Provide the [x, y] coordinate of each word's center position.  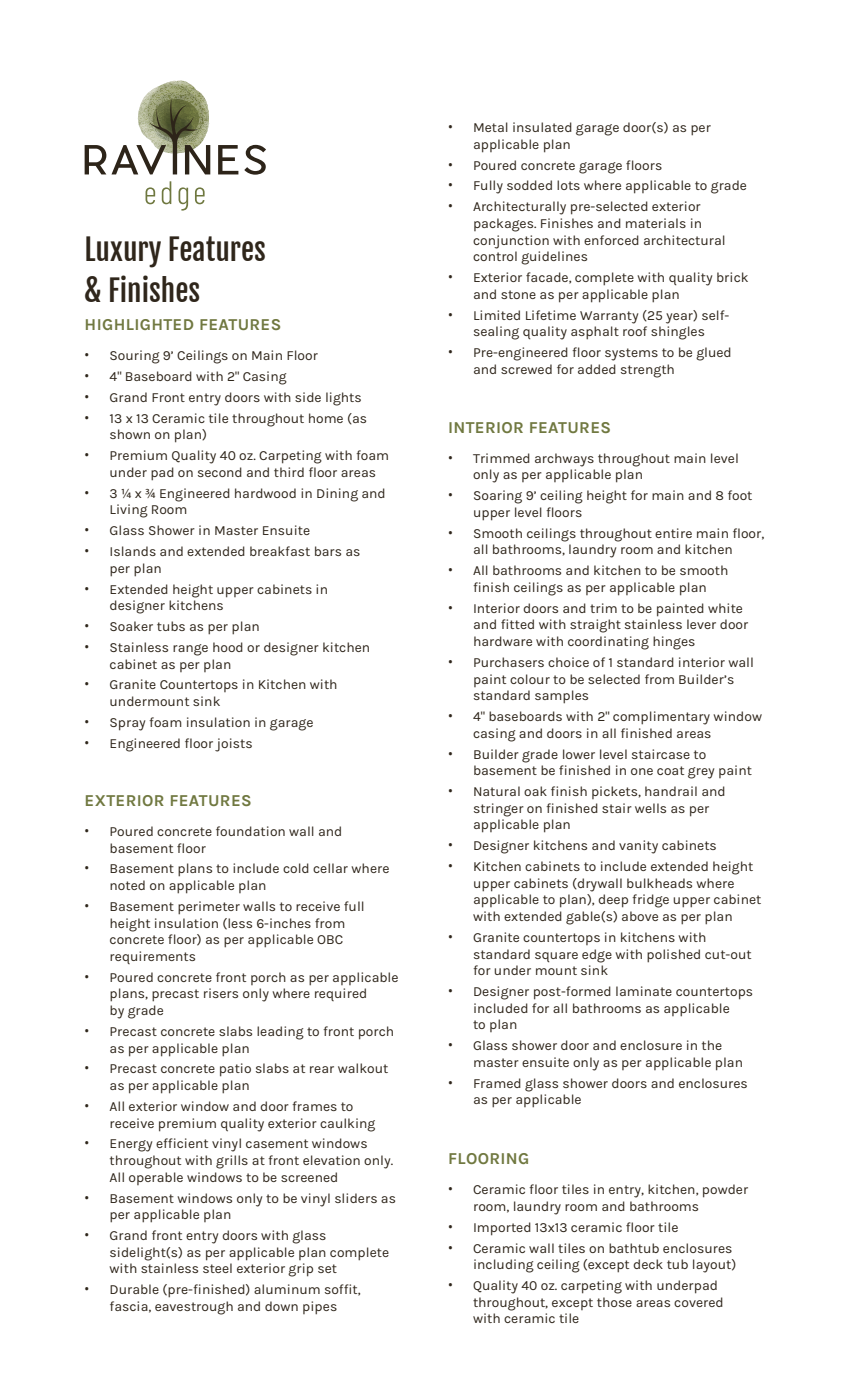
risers [221, 993]
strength [647, 371]
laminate [644, 991]
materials [656, 223]
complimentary [661, 718]
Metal [491, 127]
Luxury [123, 252]
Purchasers [509, 662]
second [220, 472]
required [340, 994]
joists [233, 745]
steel [217, 1268]
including [504, 1266]
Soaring [498, 497]
